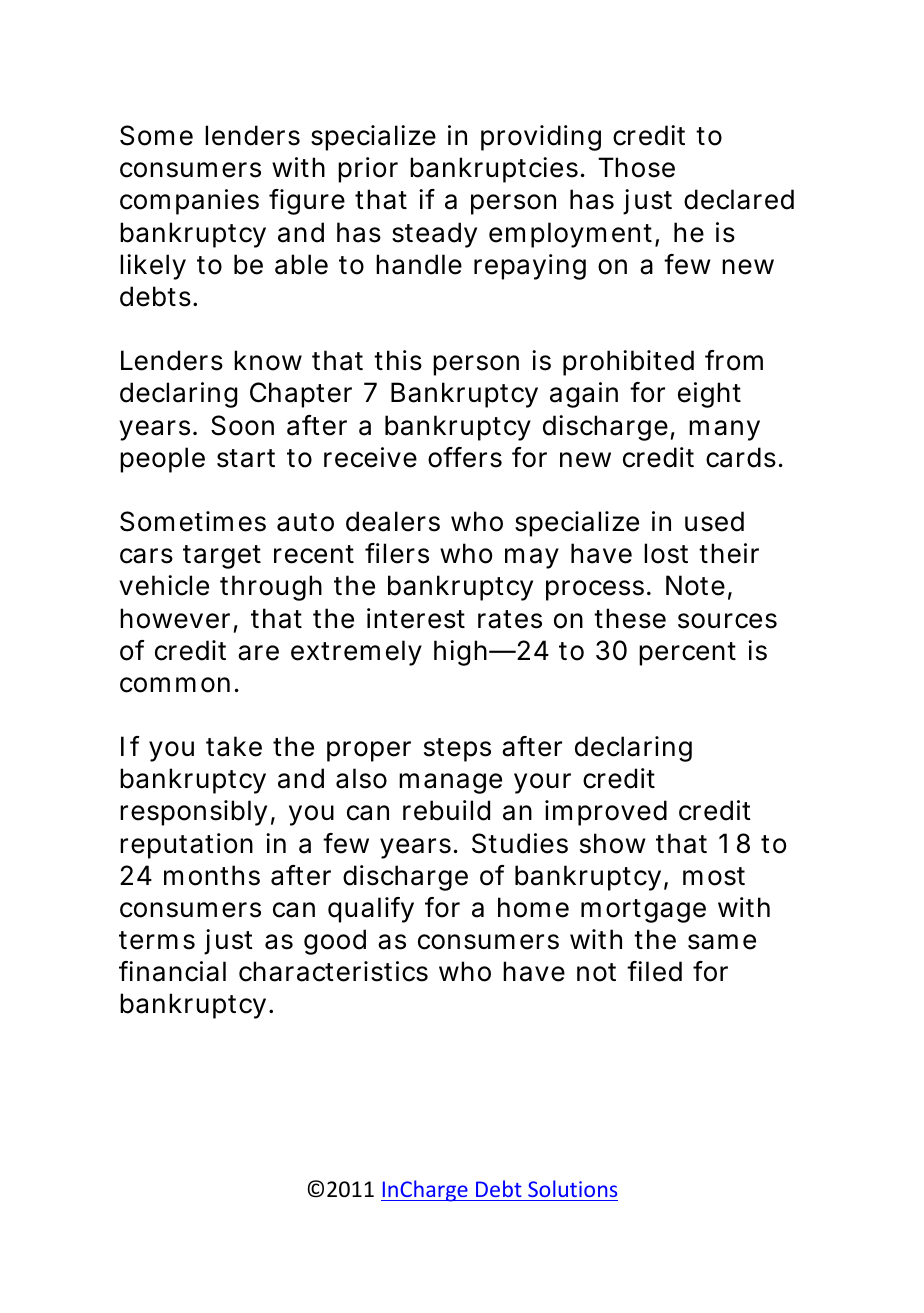 Image resolution: width=924 pixels, height=1313 pixels. Describe the element at coordinates (714, 521) in the document. I see `used` at that location.
